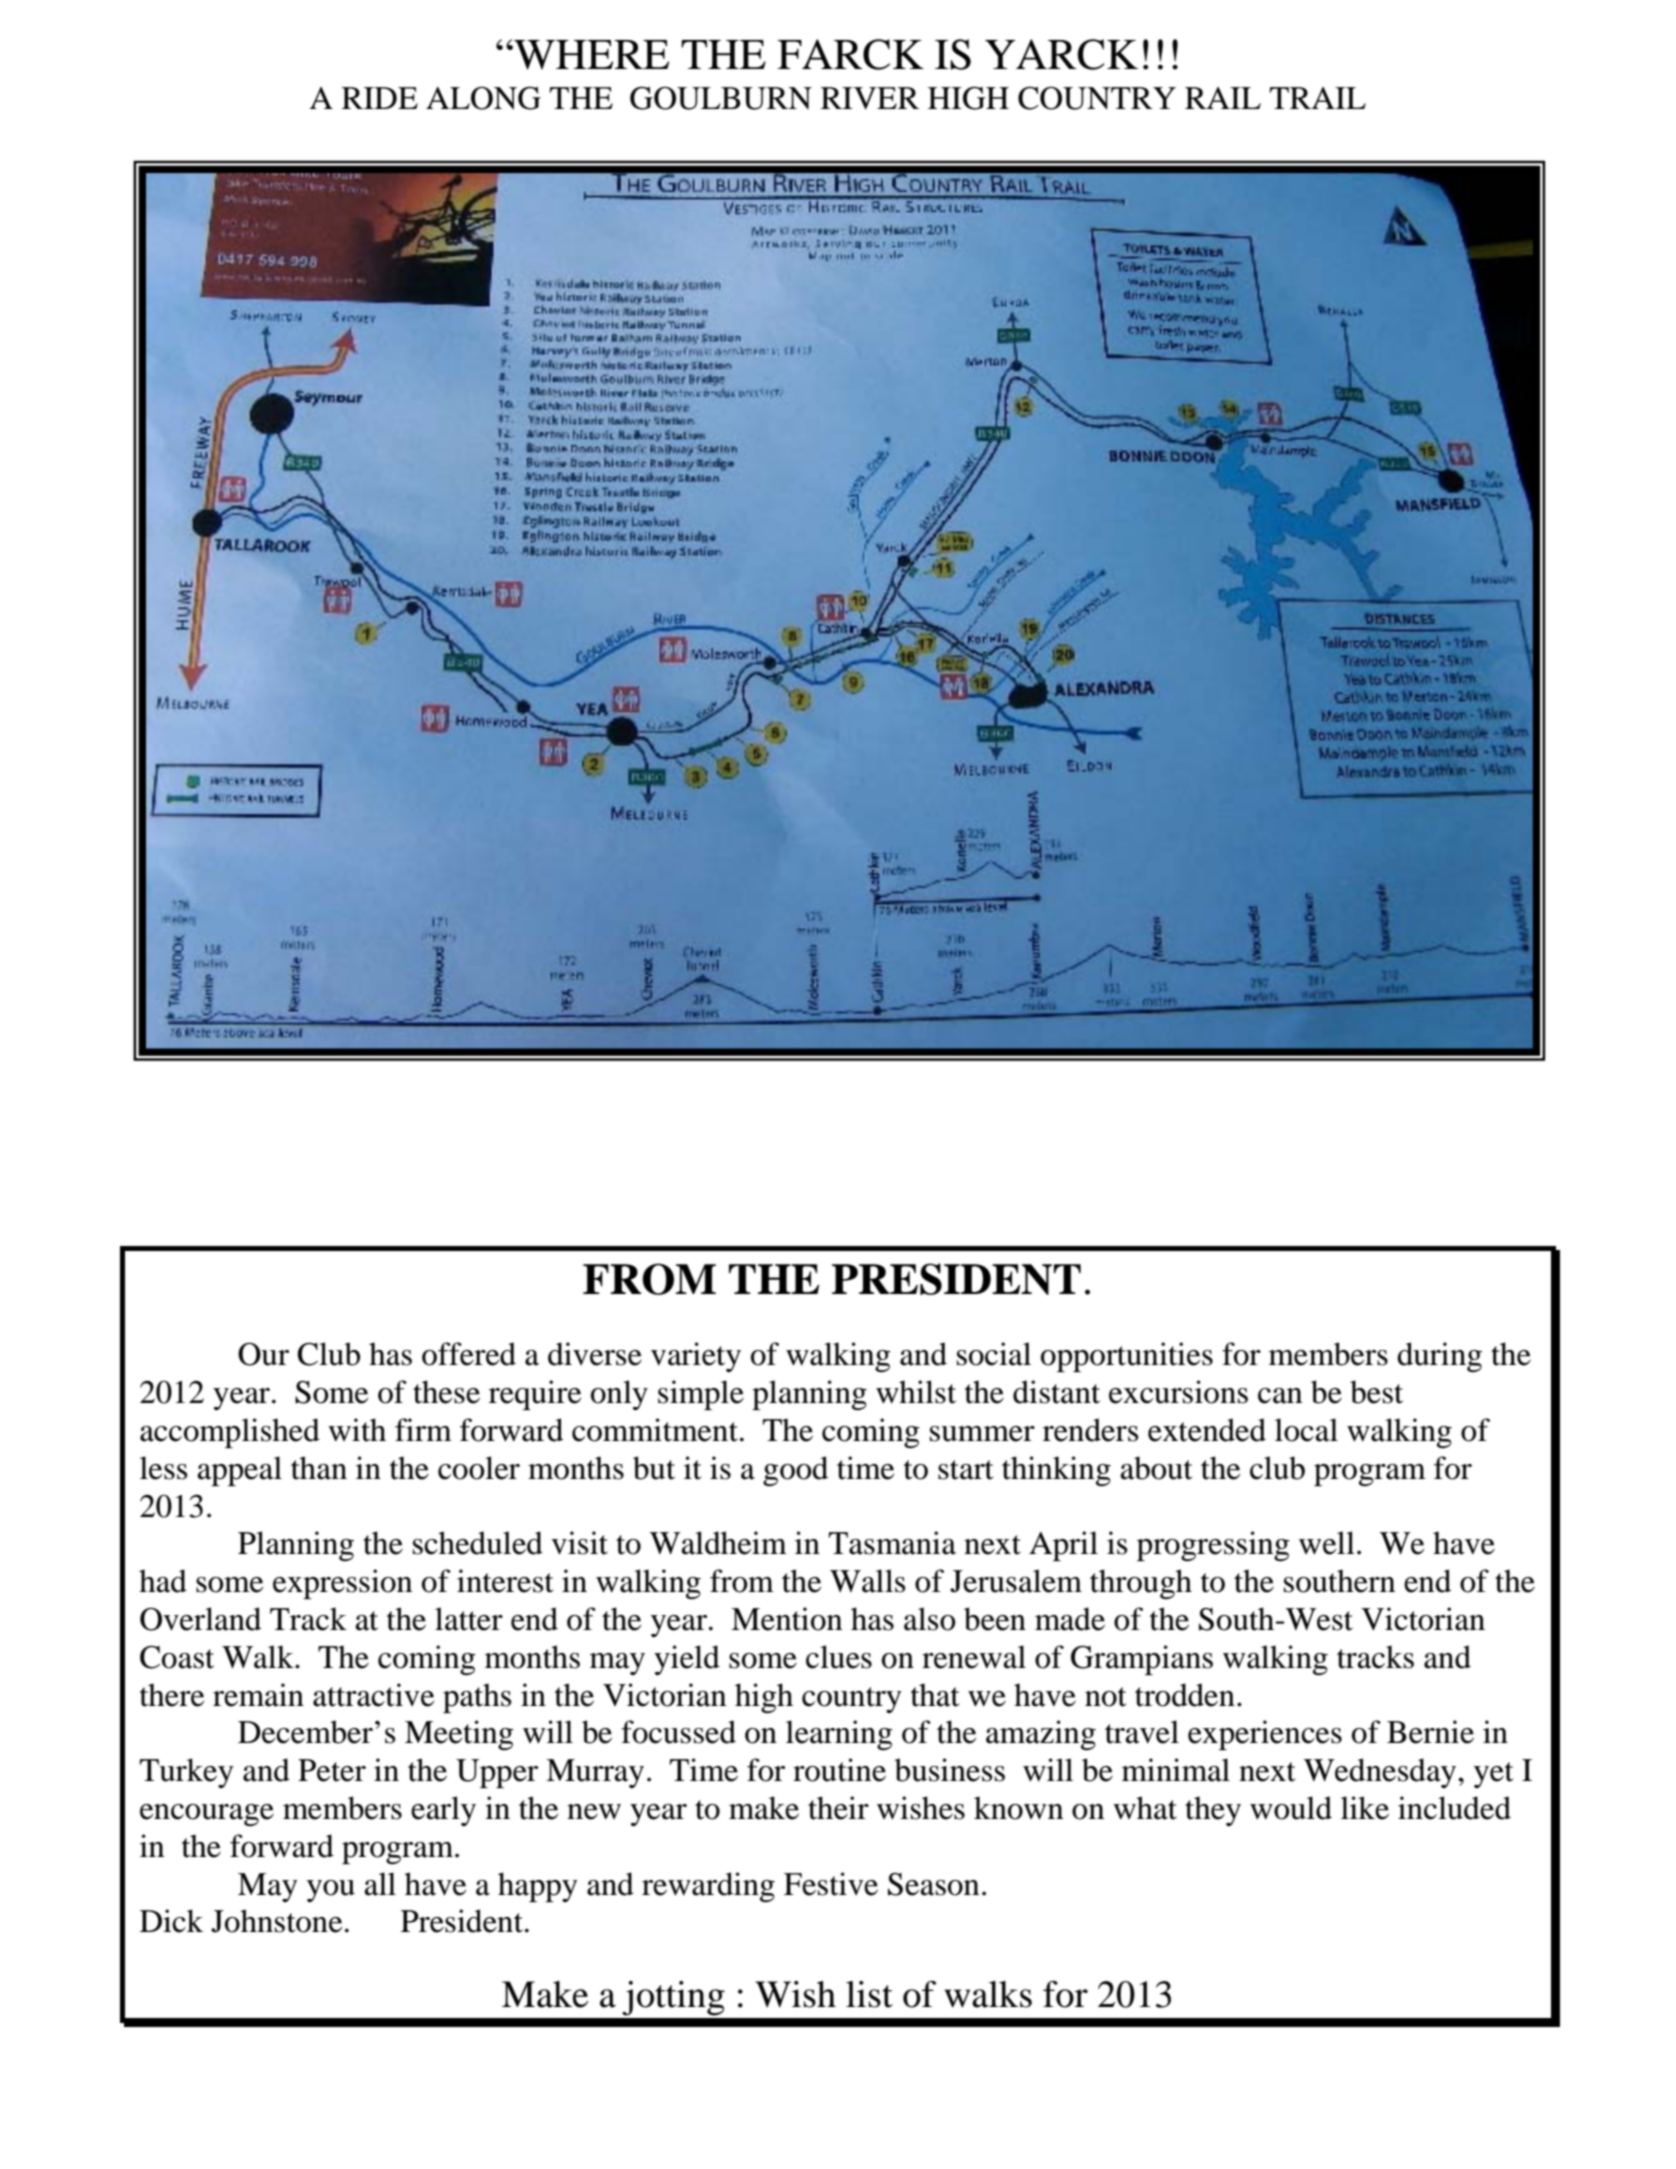 The image size is (1676, 2169). I want to click on social, so click(994, 1354).
